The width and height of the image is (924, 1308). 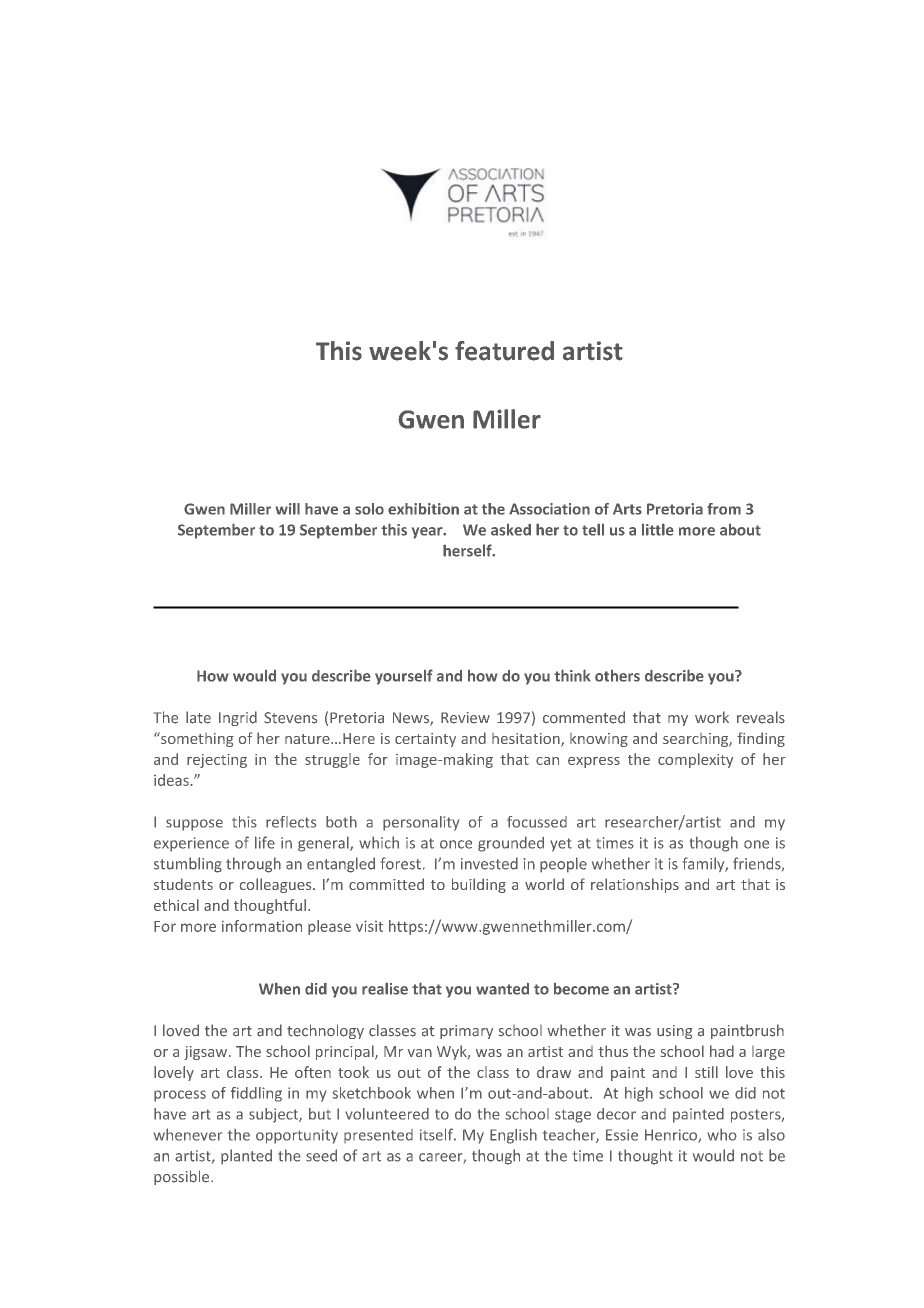 What do you see at coordinates (705, 864) in the image?
I see `family` at bounding box center [705, 864].
